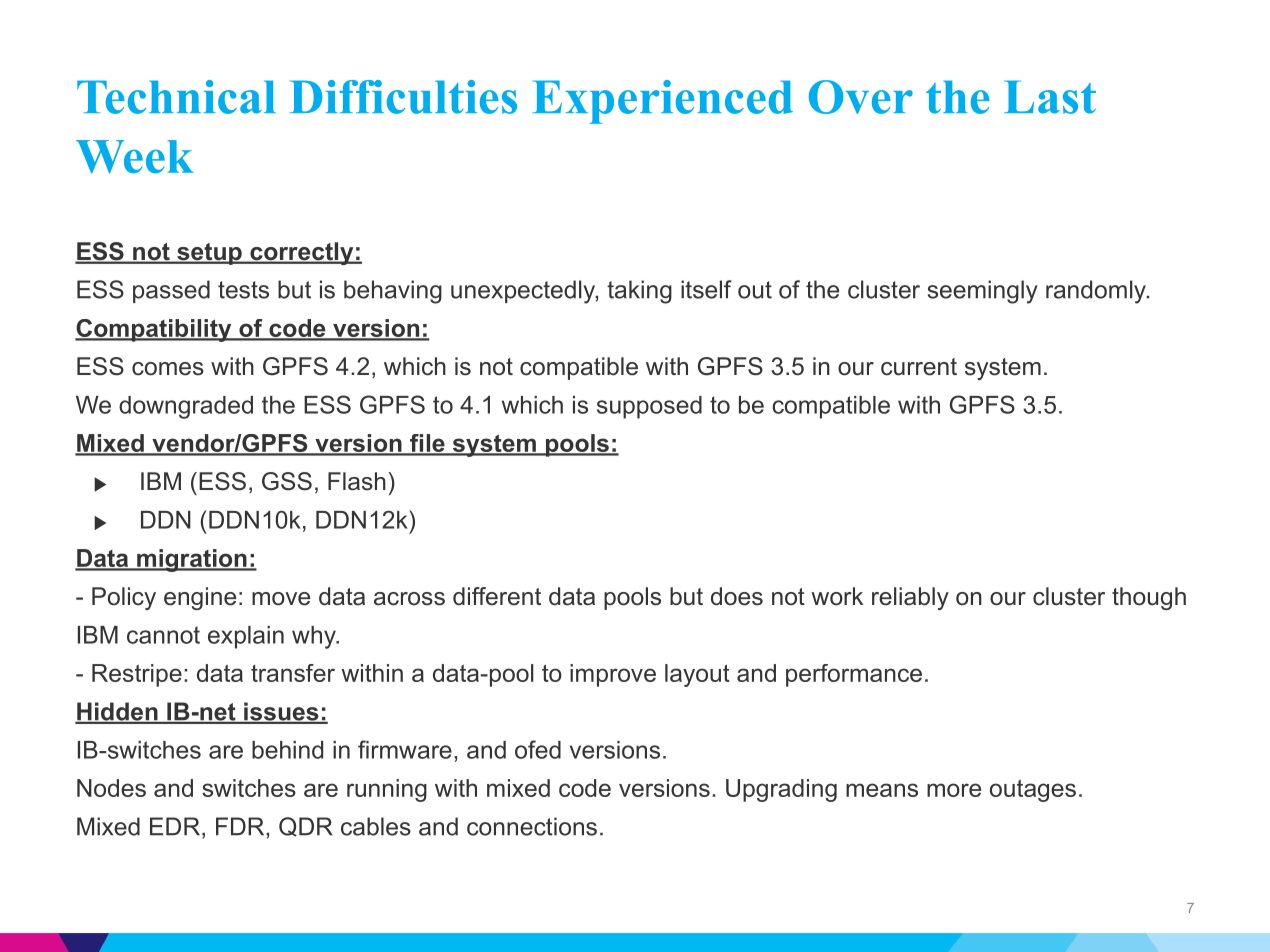 The image size is (1270, 952). What do you see at coordinates (176, 97) in the image?
I see `Technical` at bounding box center [176, 97].
